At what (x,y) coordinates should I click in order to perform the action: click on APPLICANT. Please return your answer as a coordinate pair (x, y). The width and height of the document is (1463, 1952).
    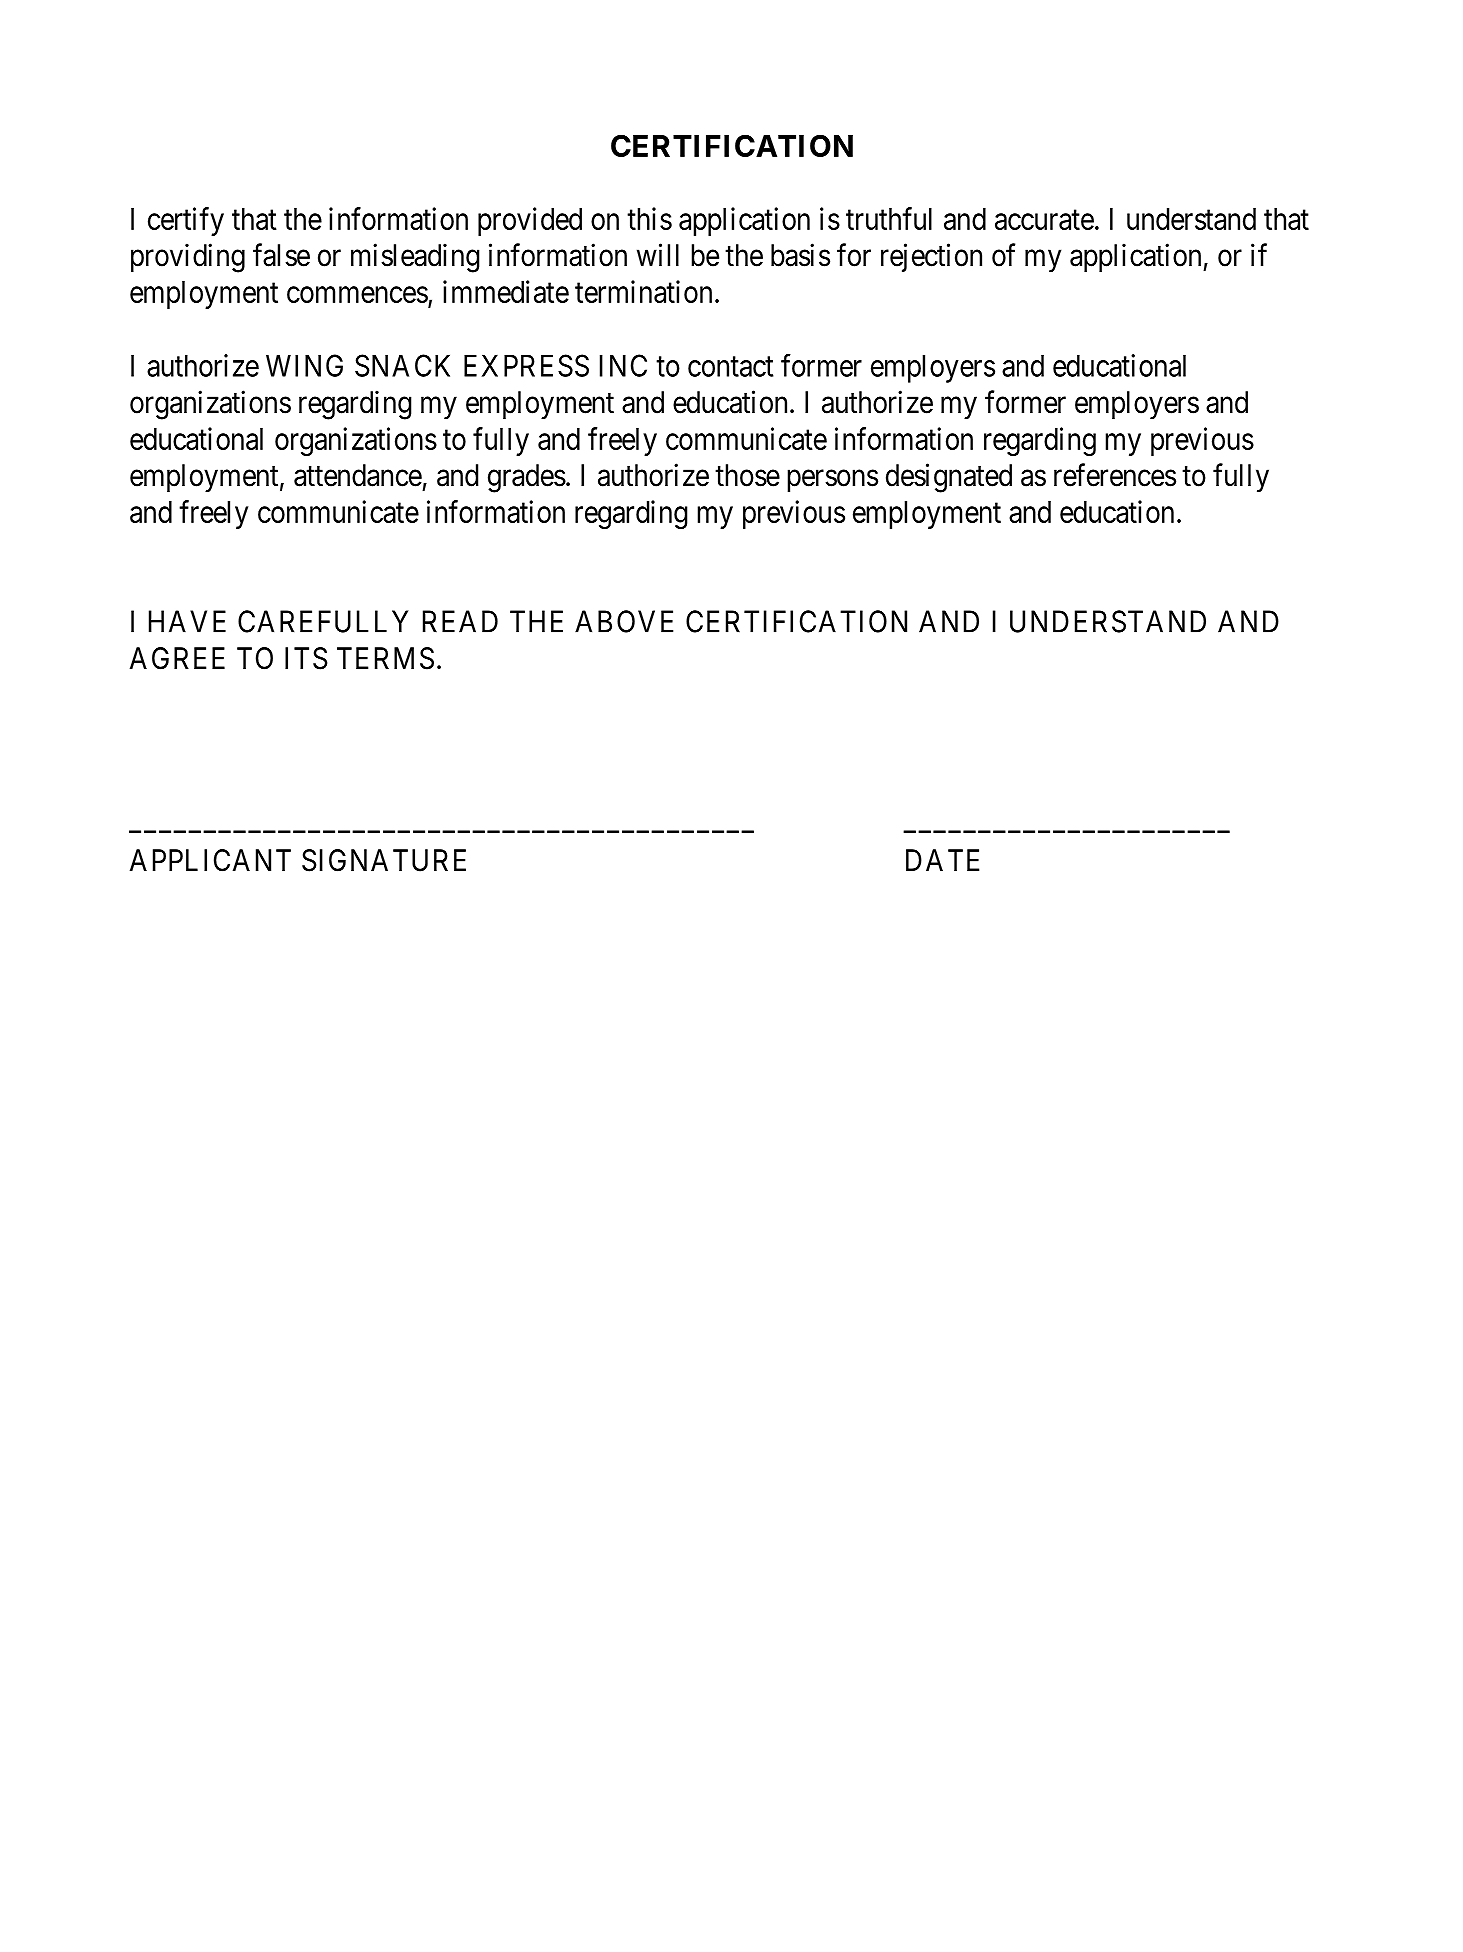
    Looking at the image, I should click on (210, 860).
